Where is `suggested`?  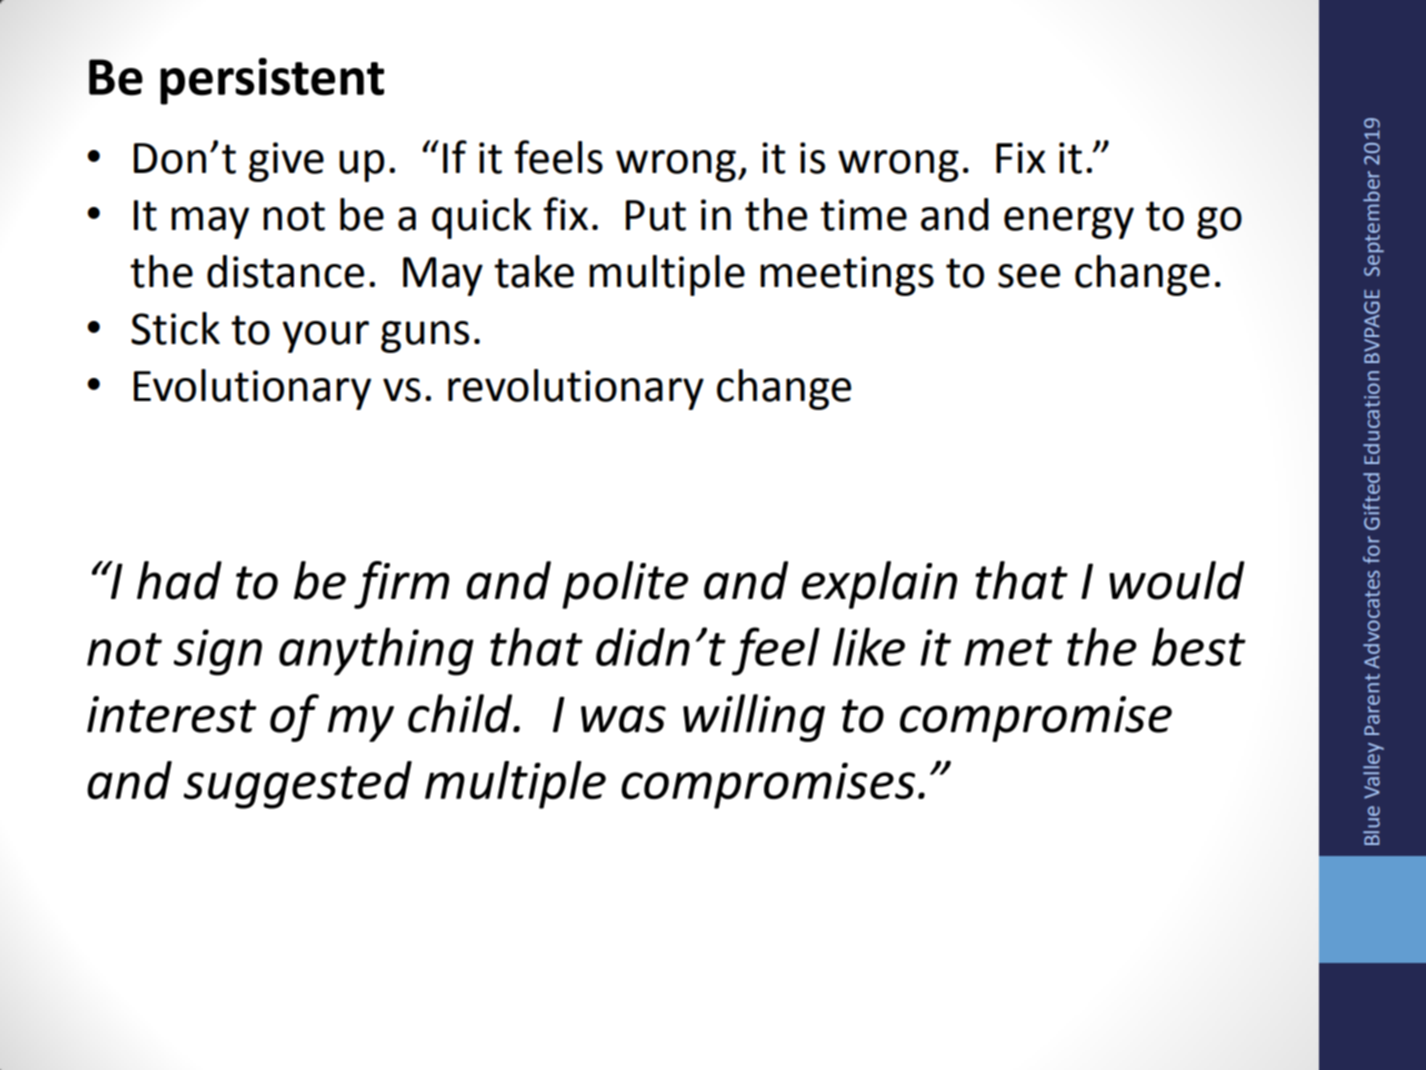
suggested is located at coordinates (298, 785).
